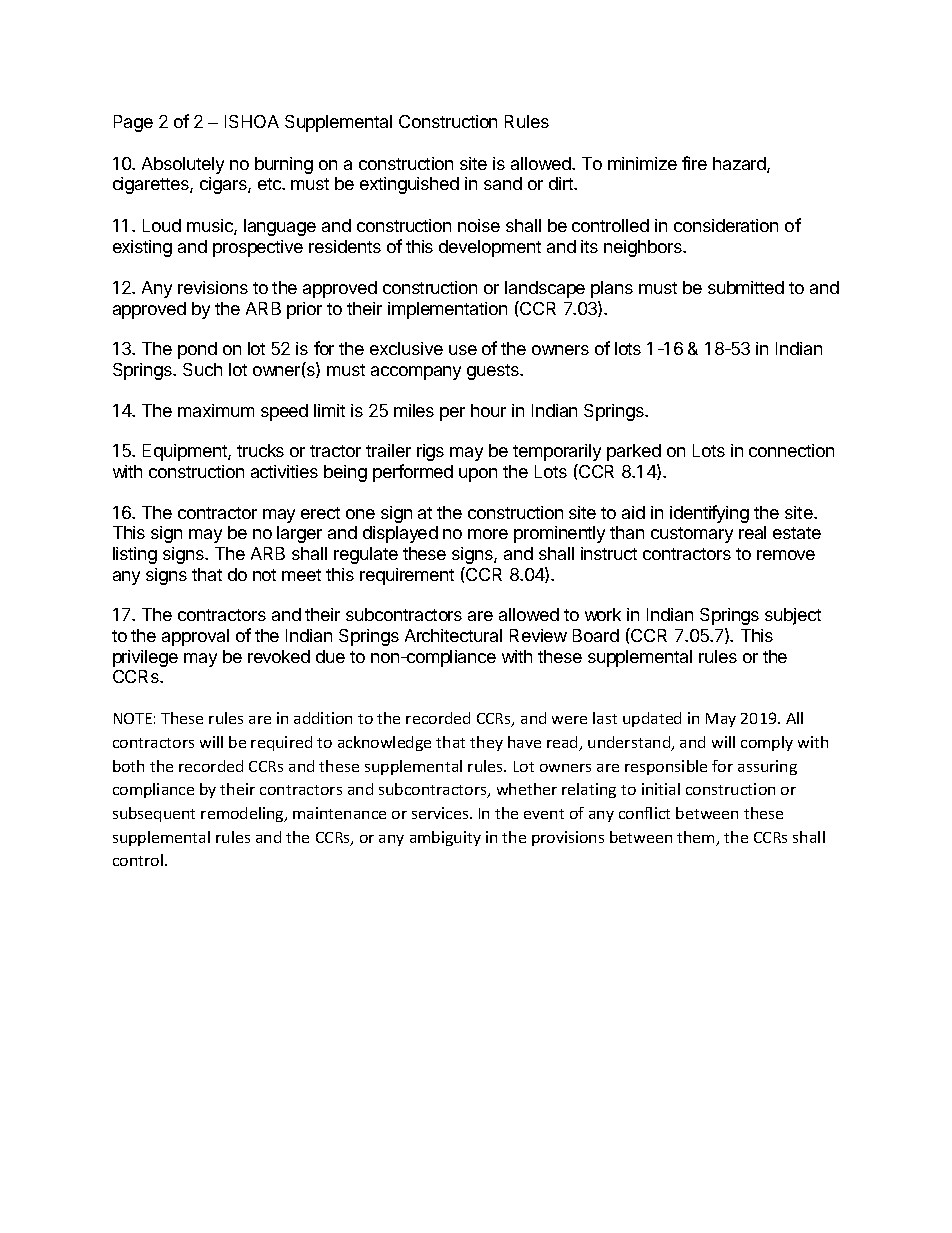 This screenshot has width=952, height=1233. What do you see at coordinates (793, 616) in the screenshot?
I see `subject` at bounding box center [793, 616].
